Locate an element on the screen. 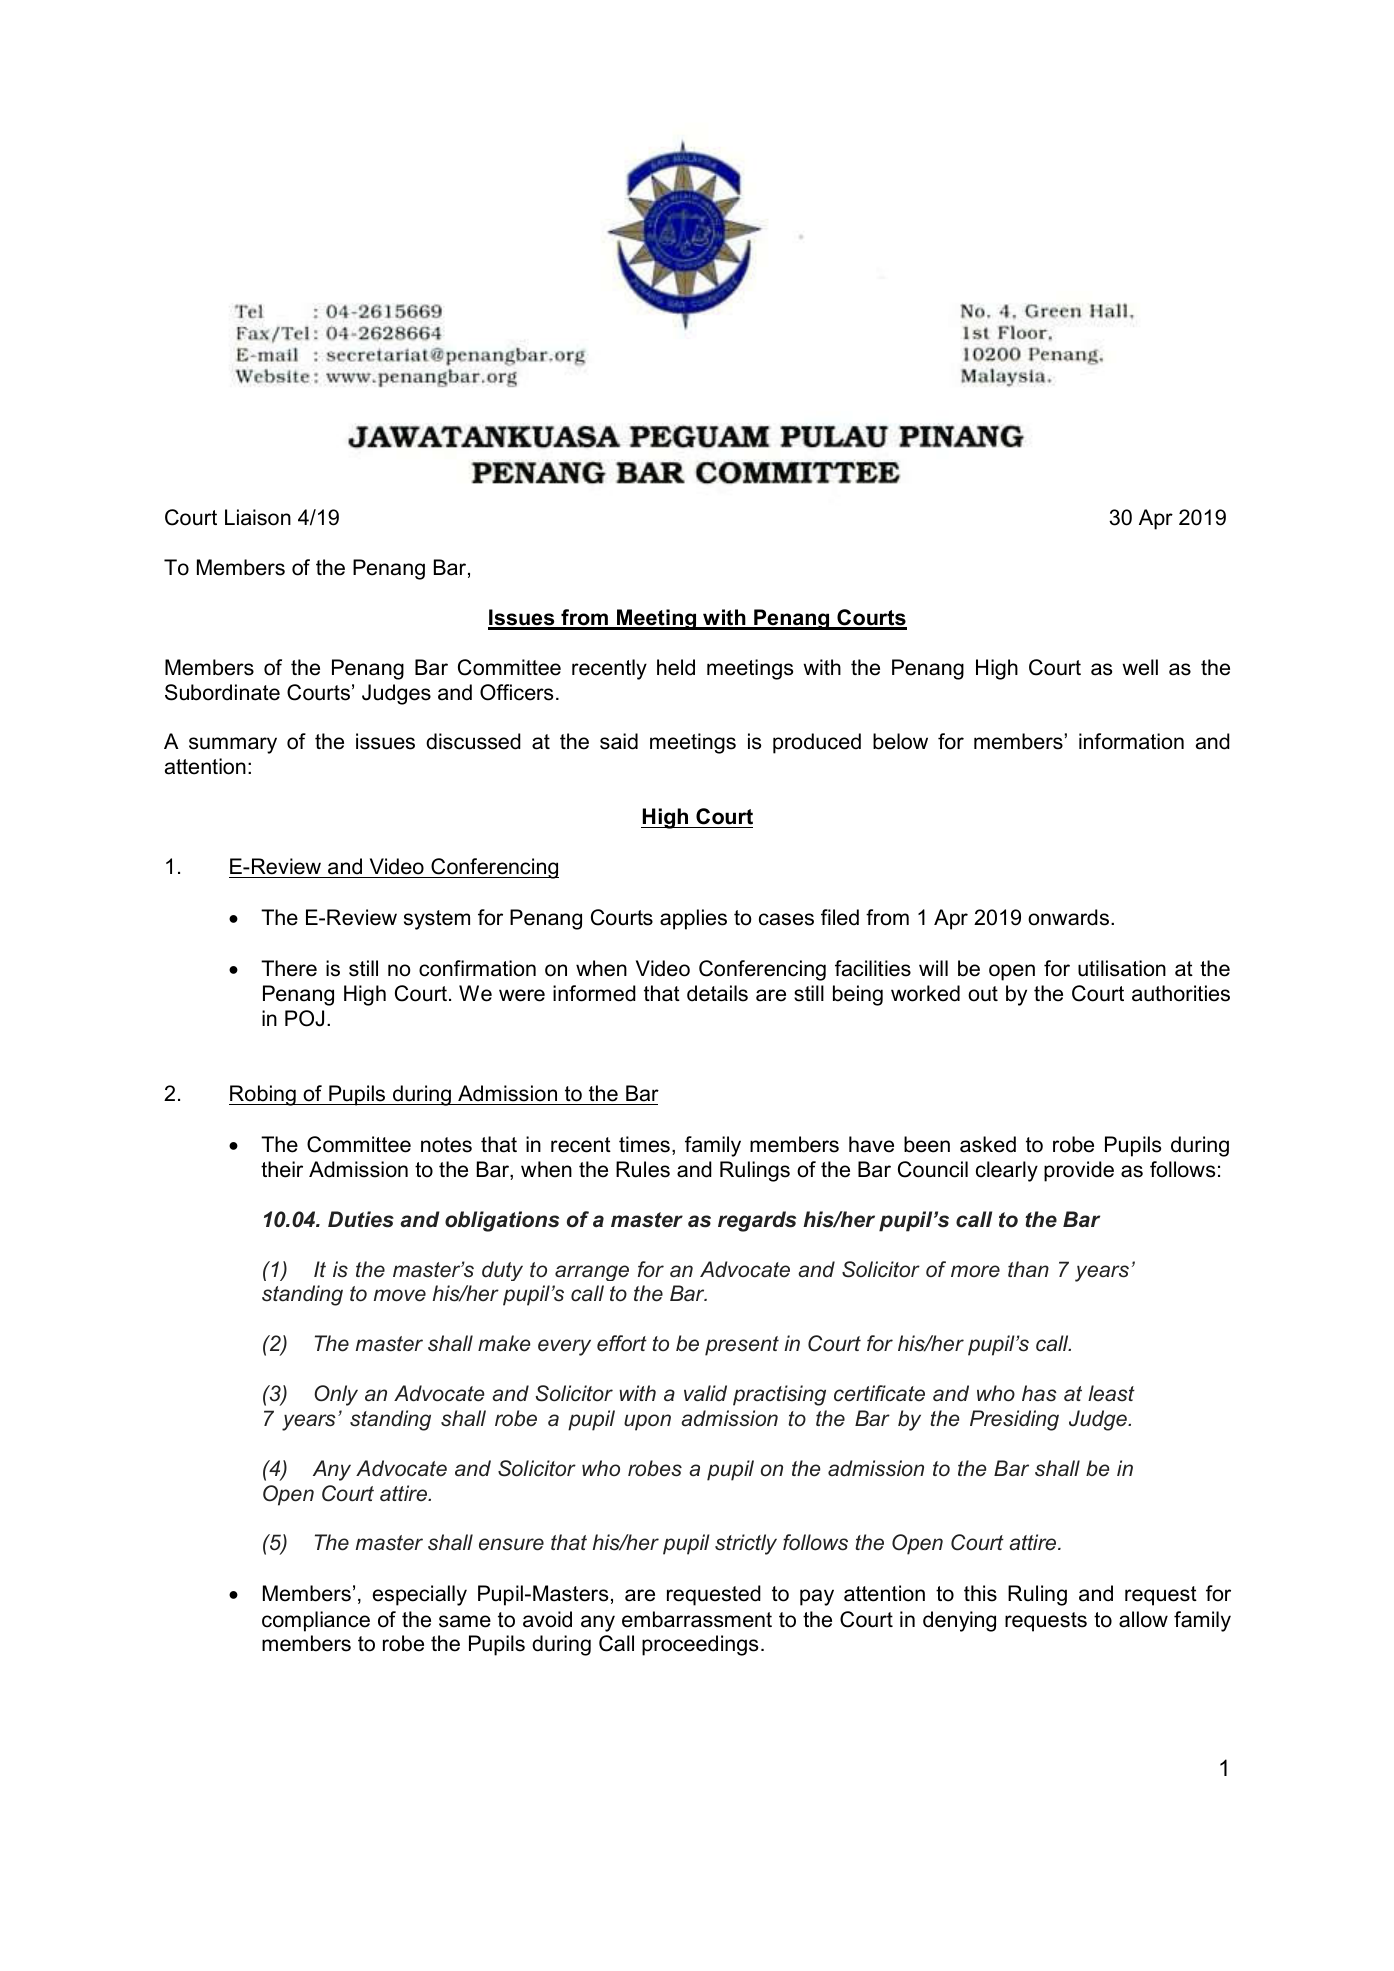 This screenshot has width=1394, height=1971. Liaison is located at coordinates (258, 517).
